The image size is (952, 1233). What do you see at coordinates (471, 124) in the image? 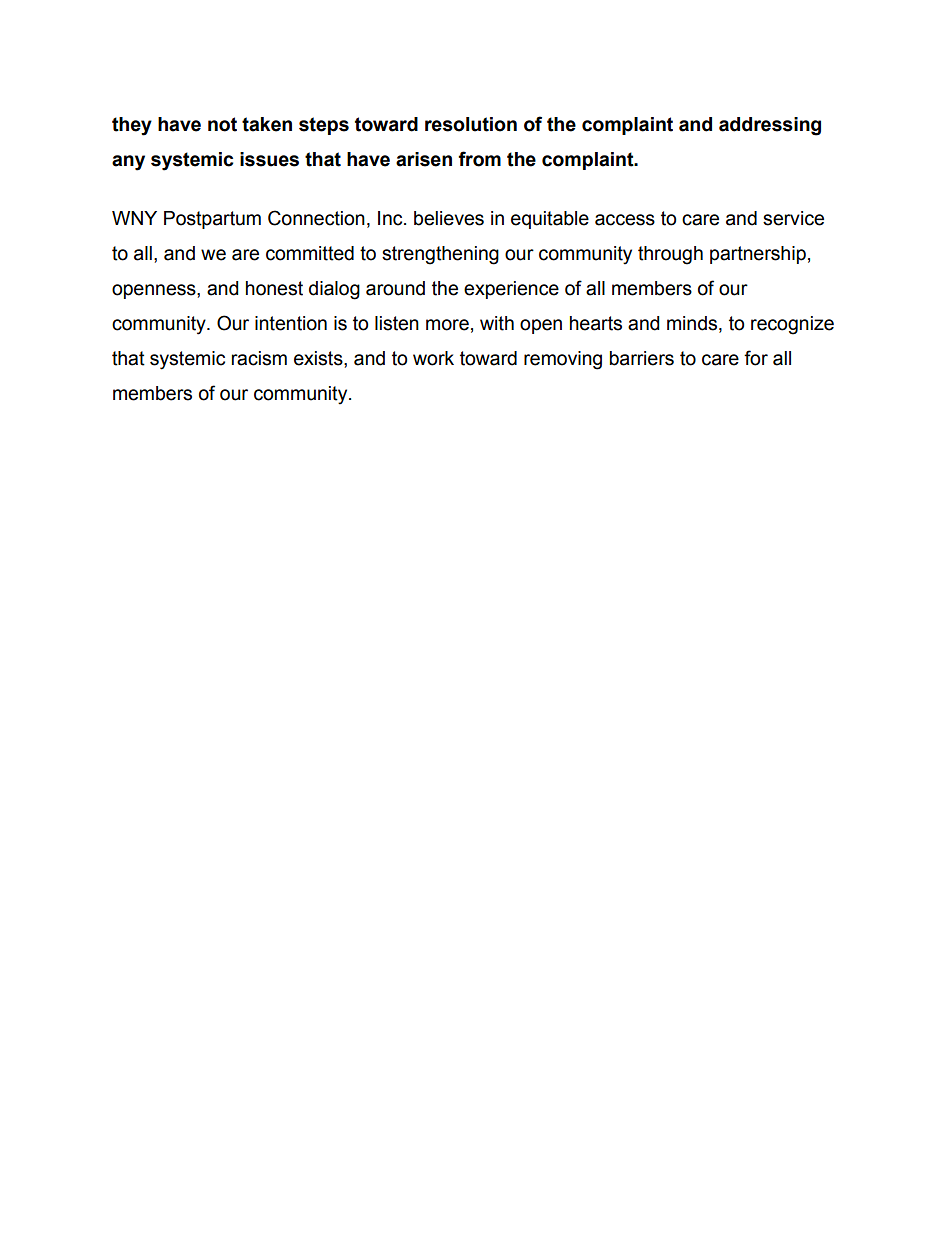
I see `resolution` at bounding box center [471, 124].
